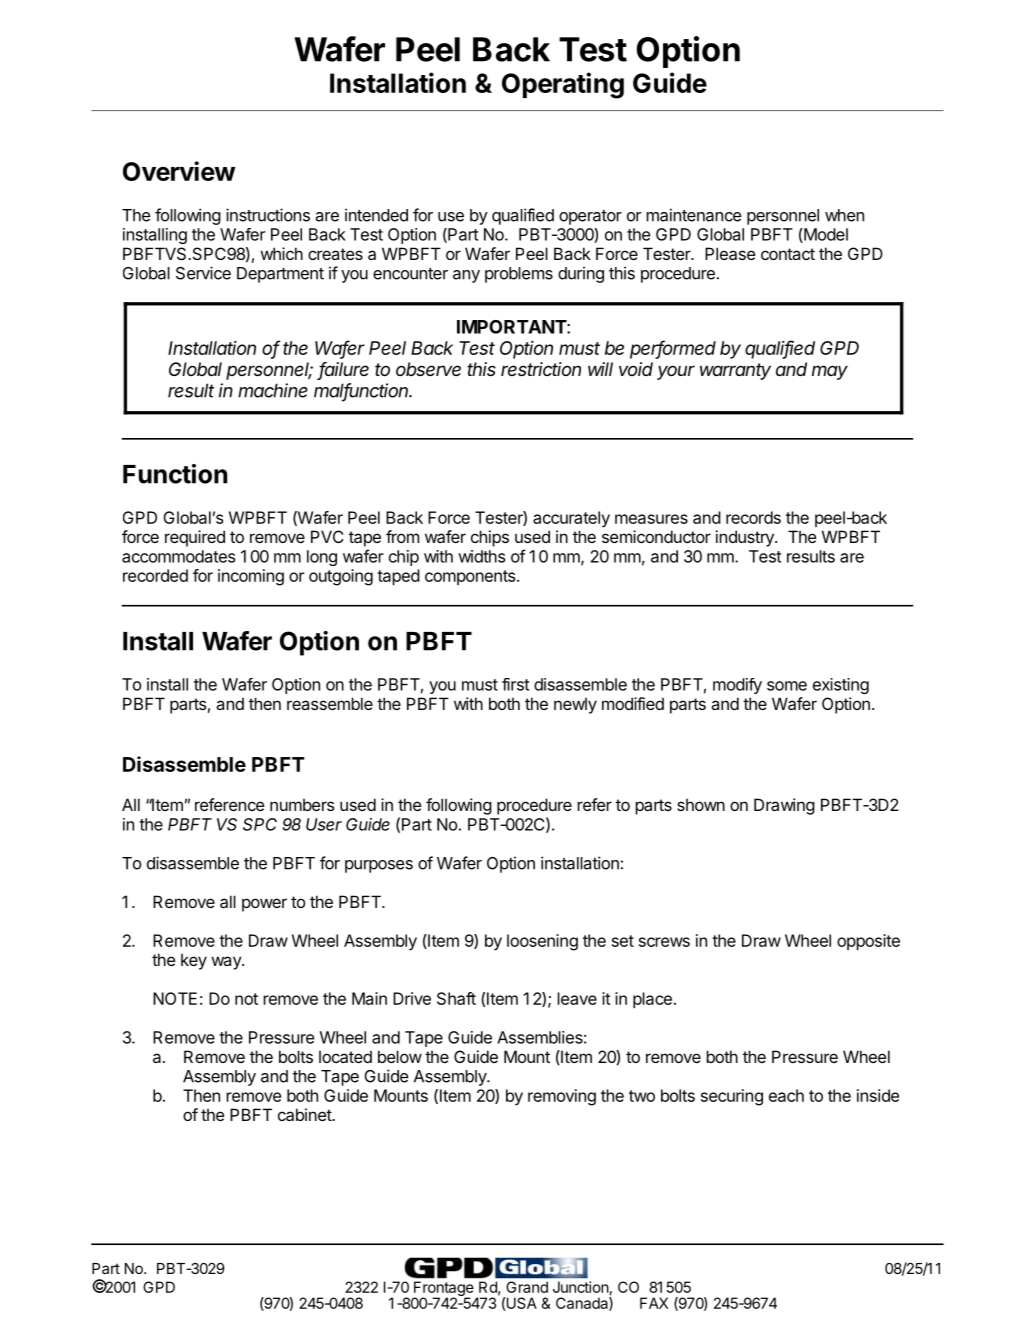 Image resolution: width=1035 pixels, height=1339 pixels. Describe the element at coordinates (844, 215) in the screenshot. I see `when` at that location.
